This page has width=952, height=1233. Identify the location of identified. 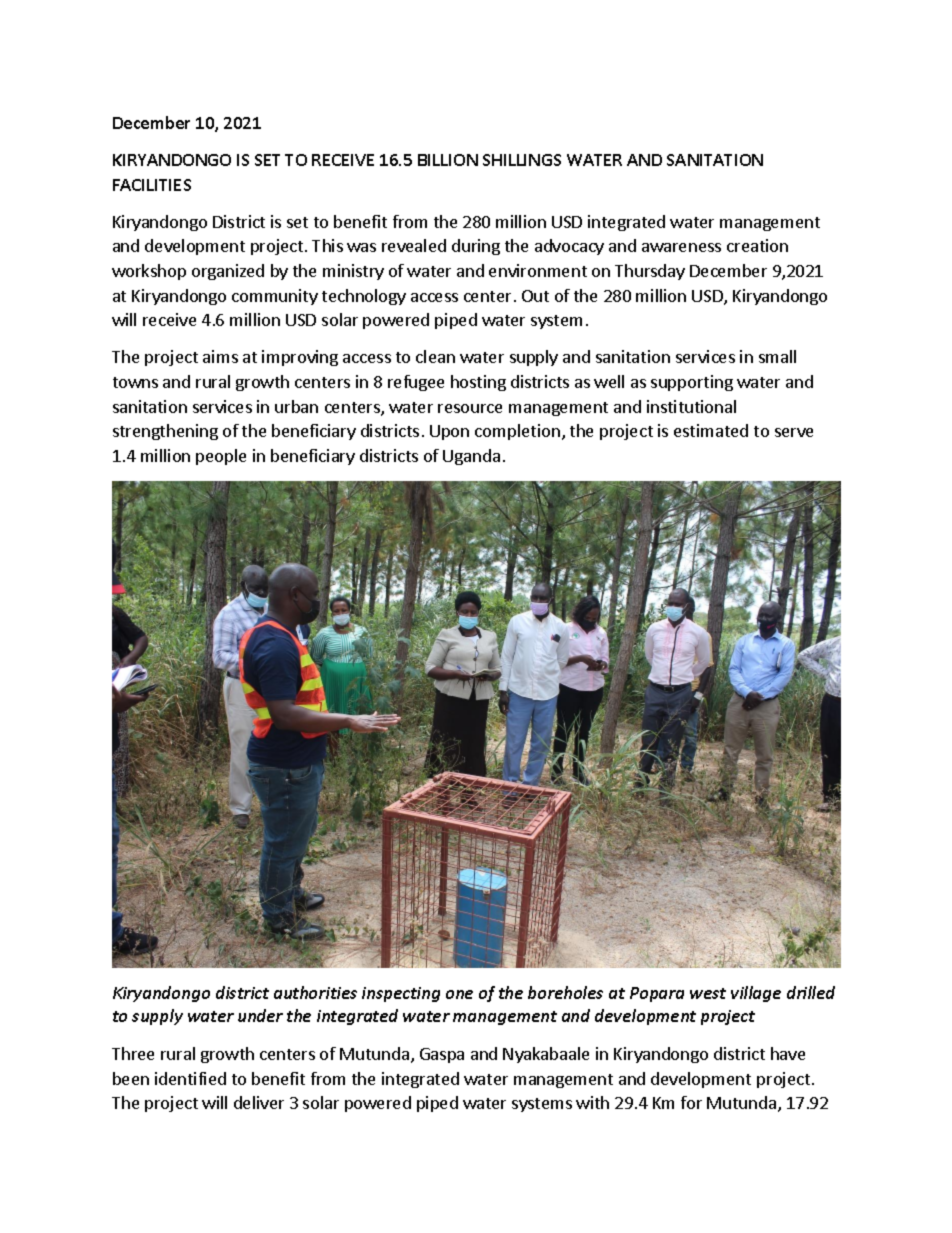
(190, 1078).
